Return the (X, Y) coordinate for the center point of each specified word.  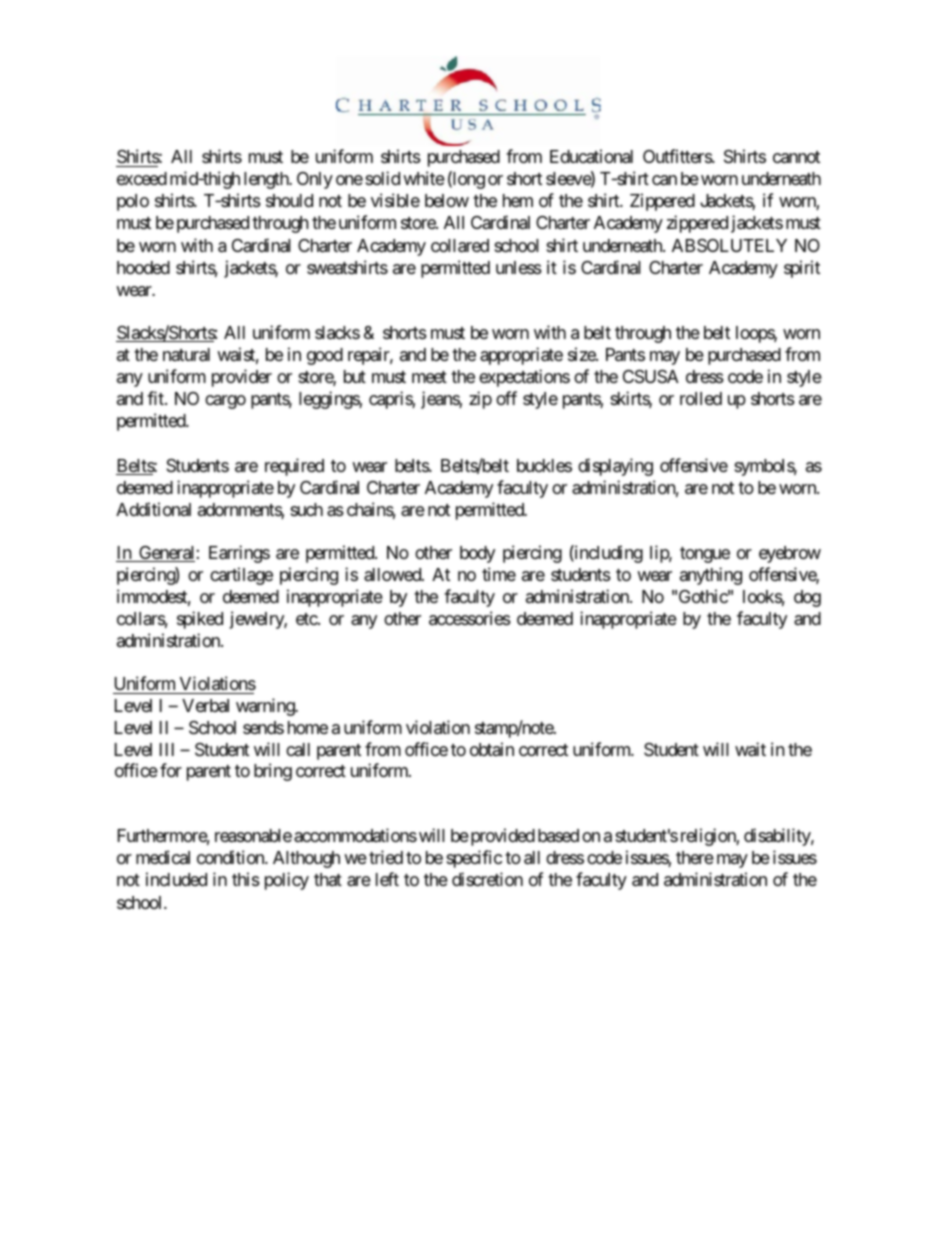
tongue (705, 555)
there (695, 857)
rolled (701, 398)
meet (429, 377)
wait (750, 749)
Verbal (205, 705)
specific (474, 859)
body (477, 554)
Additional (153, 509)
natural (186, 355)
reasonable (253, 836)
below (447, 200)
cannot (796, 157)
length (267, 180)
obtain (492, 749)
